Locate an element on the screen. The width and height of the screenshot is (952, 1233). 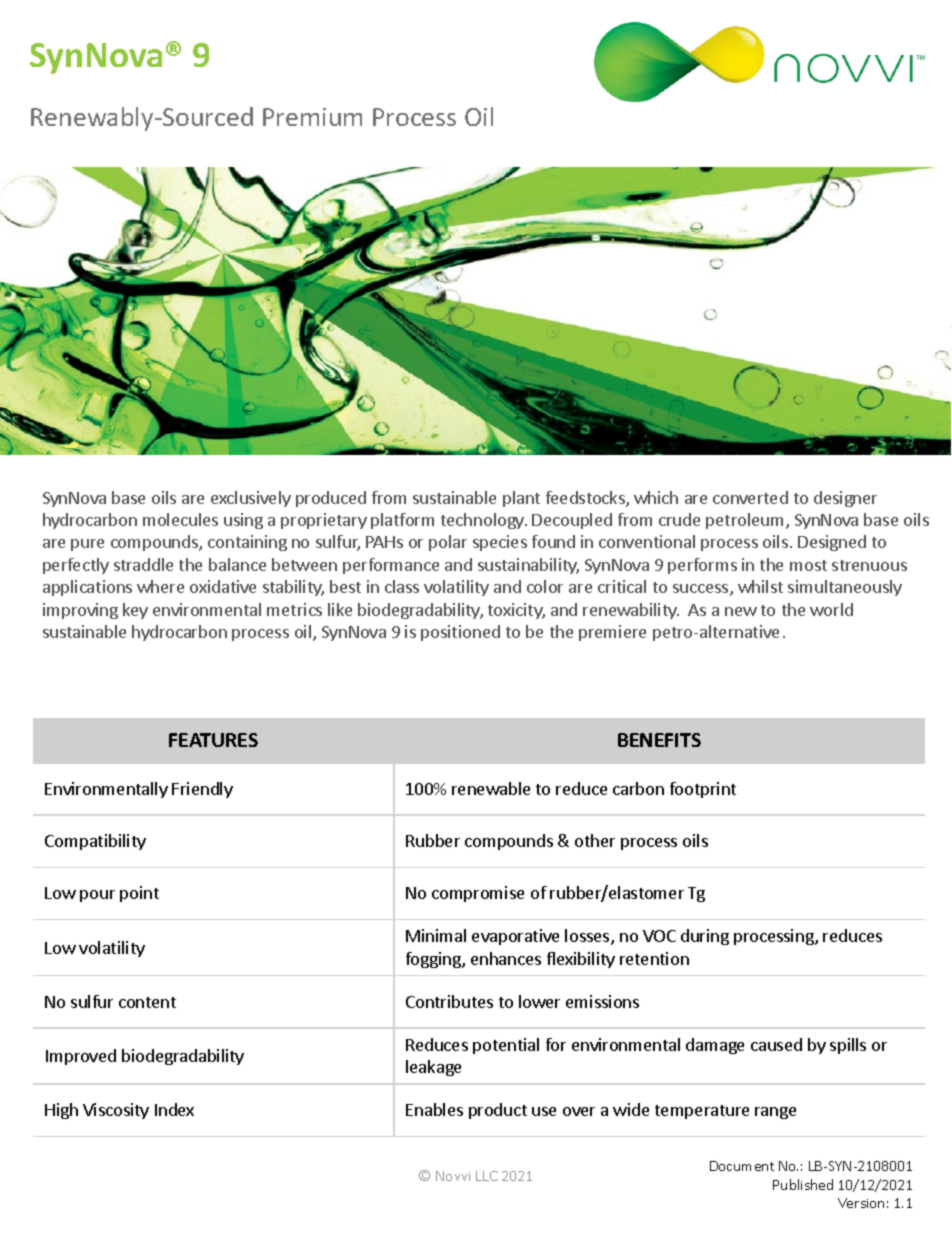
Premium is located at coordinates (312, 117).
